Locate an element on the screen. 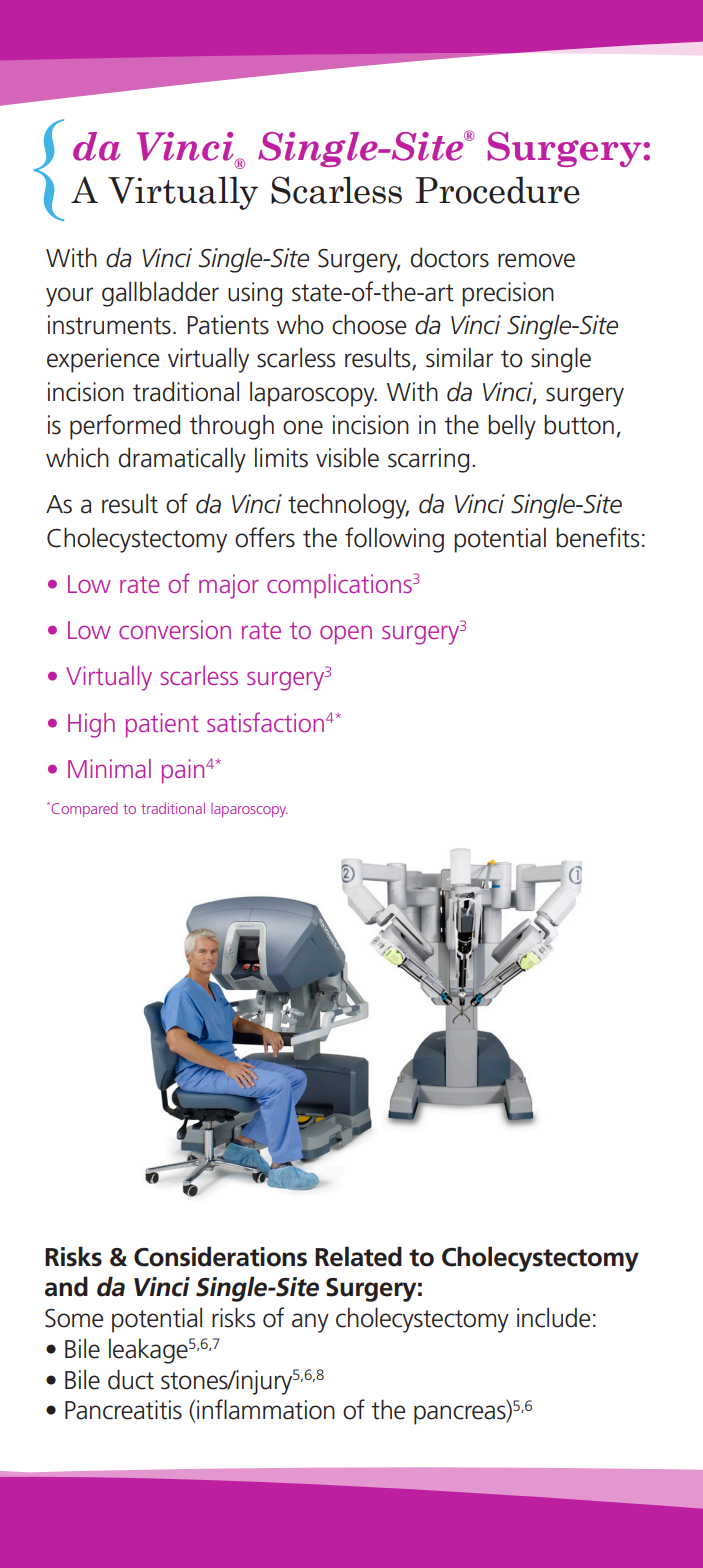 Image resolution: width=703 pixels, height=1568 pixels. Compared is located at coordinates (83, 810).
